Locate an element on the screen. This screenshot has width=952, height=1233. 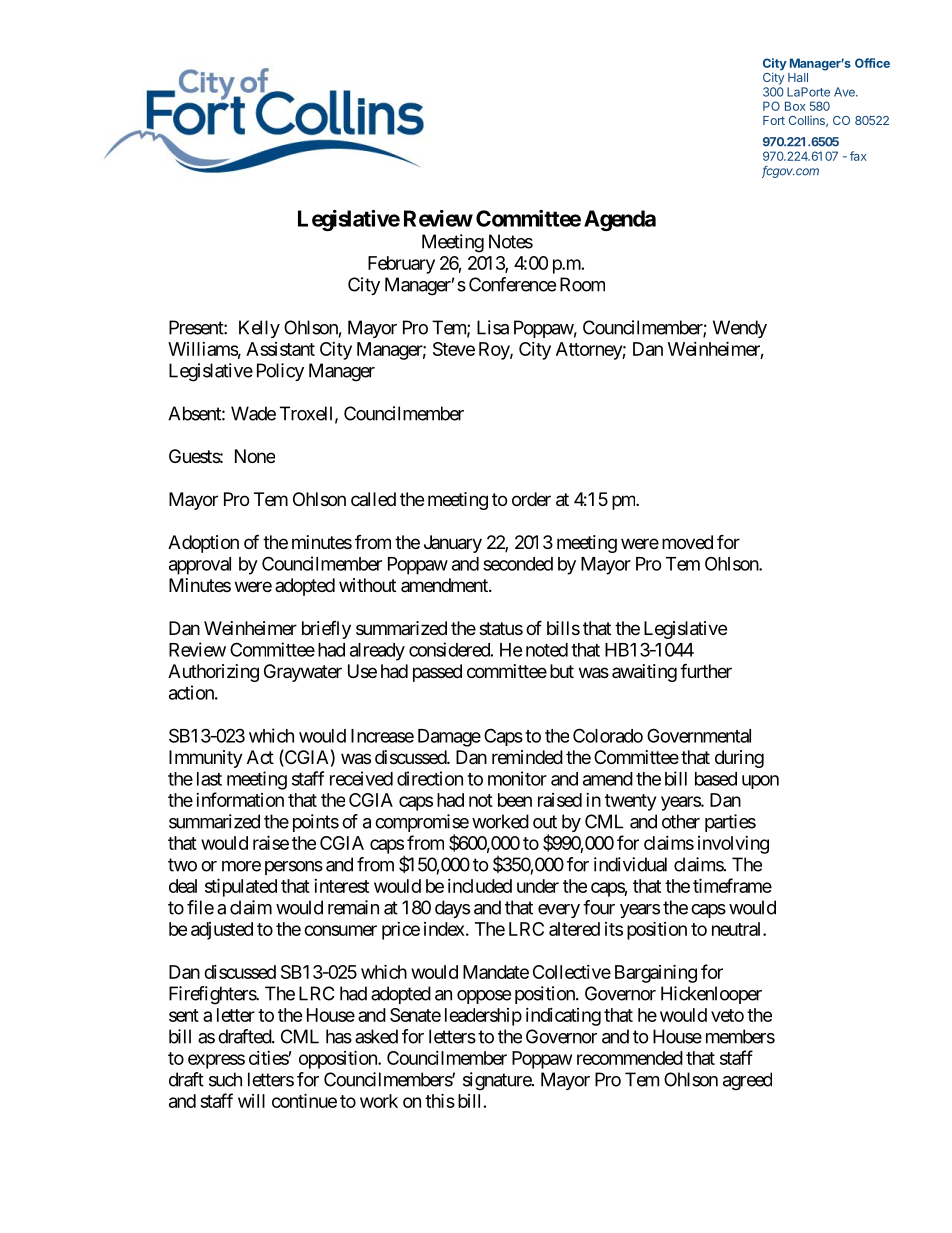
Agenda is located at coordinates (620, 220).
